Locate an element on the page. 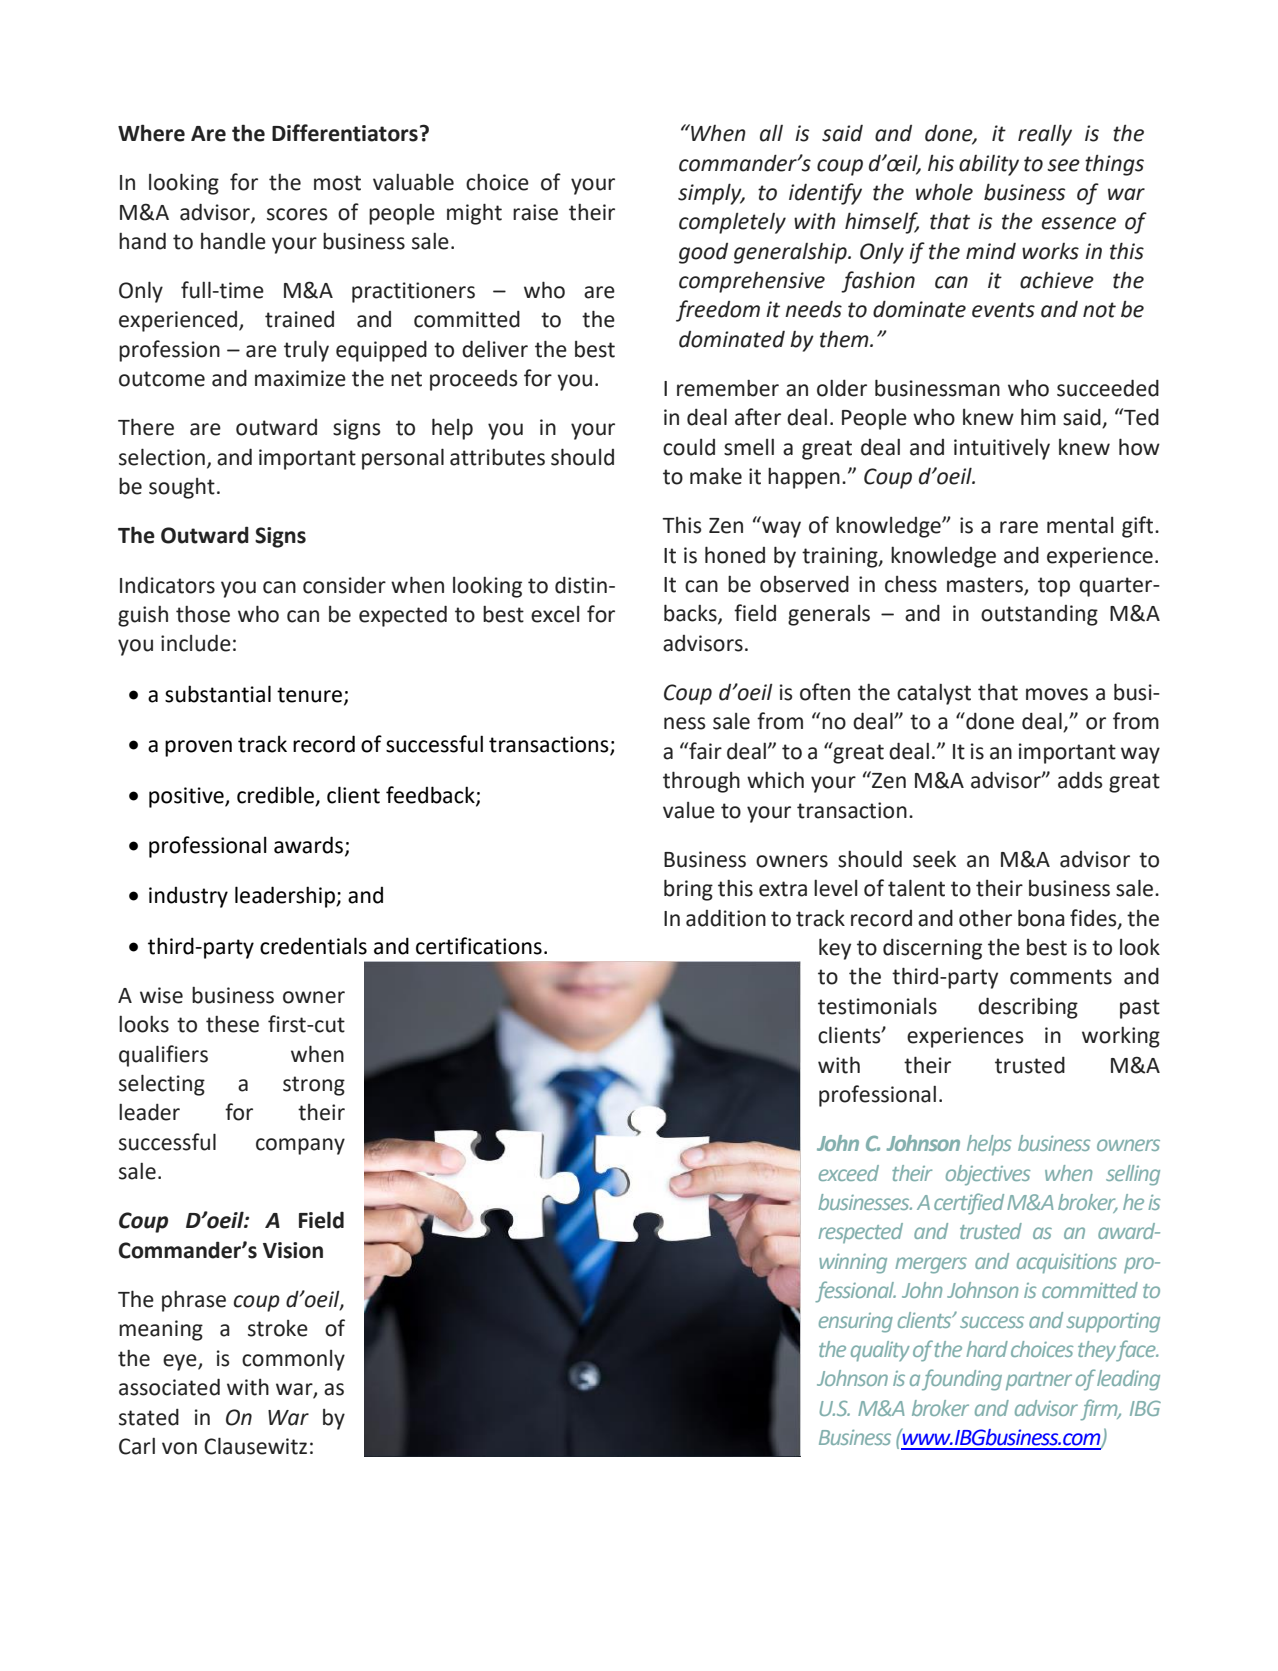  Clausewitz is located at coordinates (255, 1446).
